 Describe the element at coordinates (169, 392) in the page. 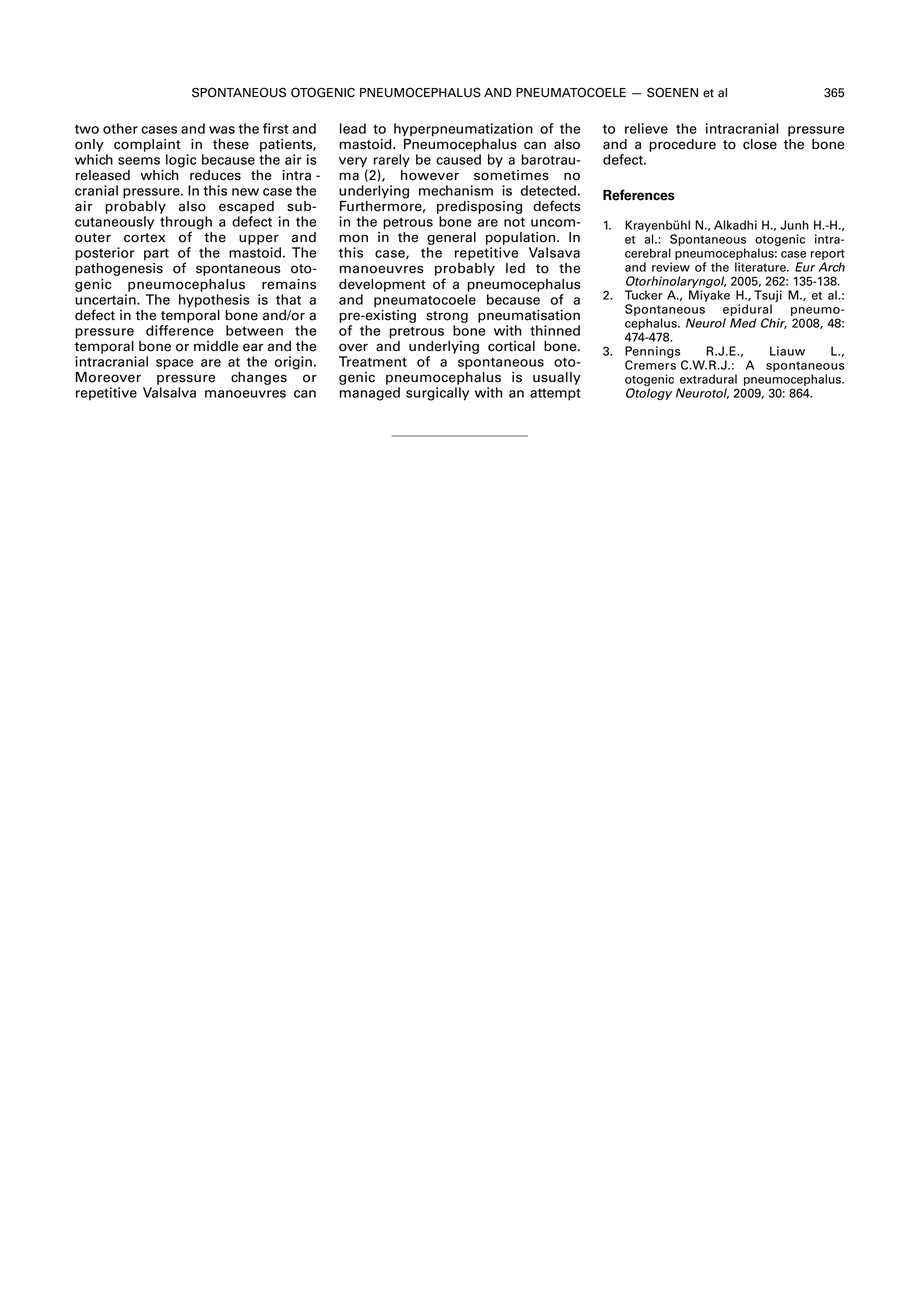

I see `Valsalva` at that location.
